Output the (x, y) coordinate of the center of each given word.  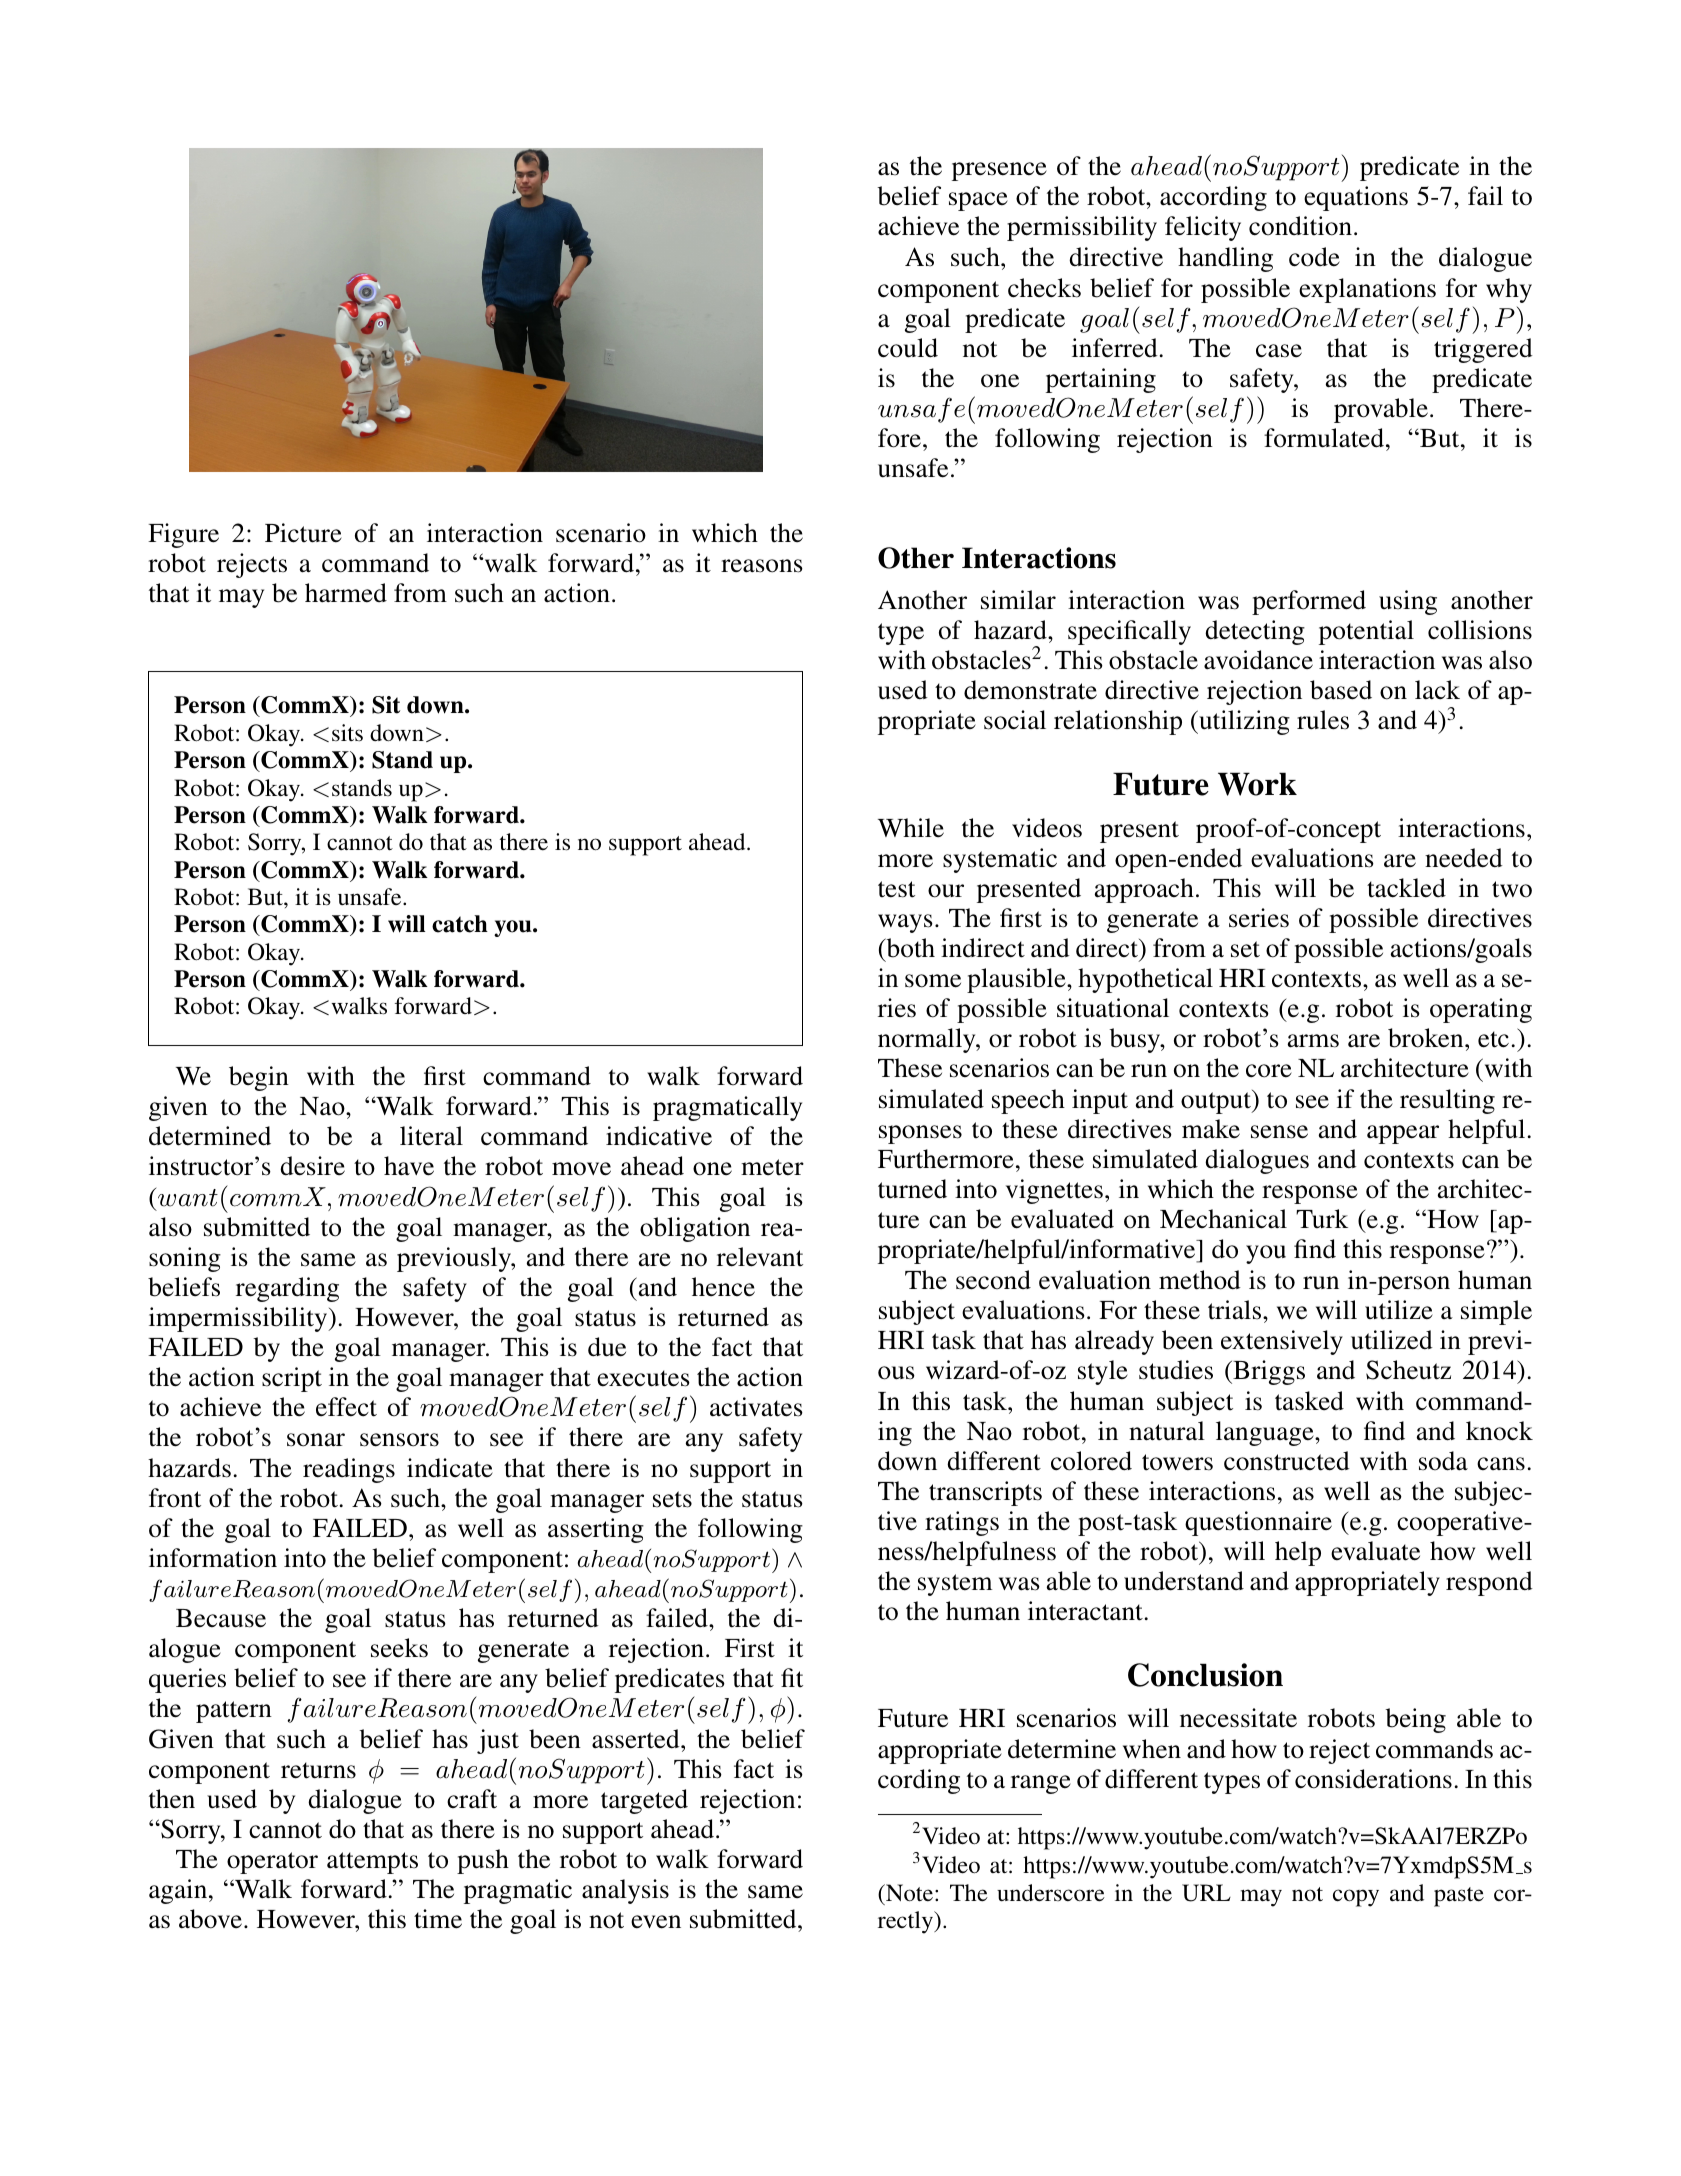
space (978, 201)
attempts (372, 1863)
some (933, 981)
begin (259, 1078)
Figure (183, 535)
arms (1313, 1041)
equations (1356, 198)
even (656, 1922)
